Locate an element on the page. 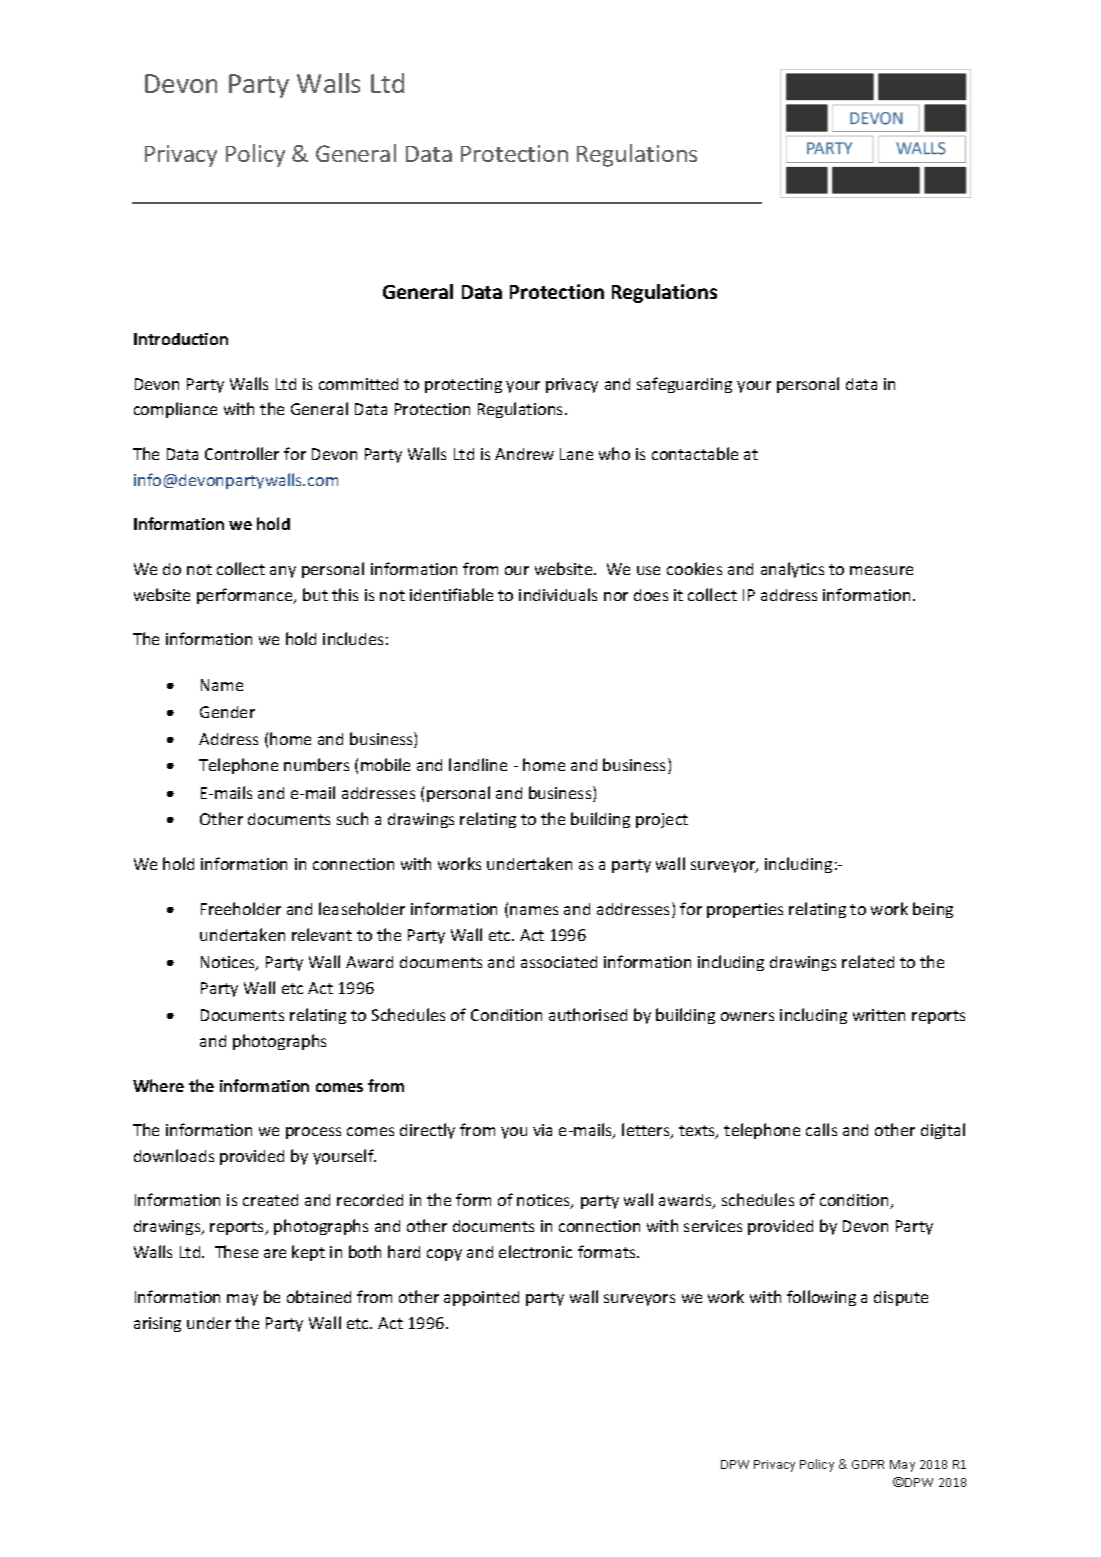 Image resolution: width=1101 pixels, height=1557 pixels. associated is located at coordinates (559, 962).
